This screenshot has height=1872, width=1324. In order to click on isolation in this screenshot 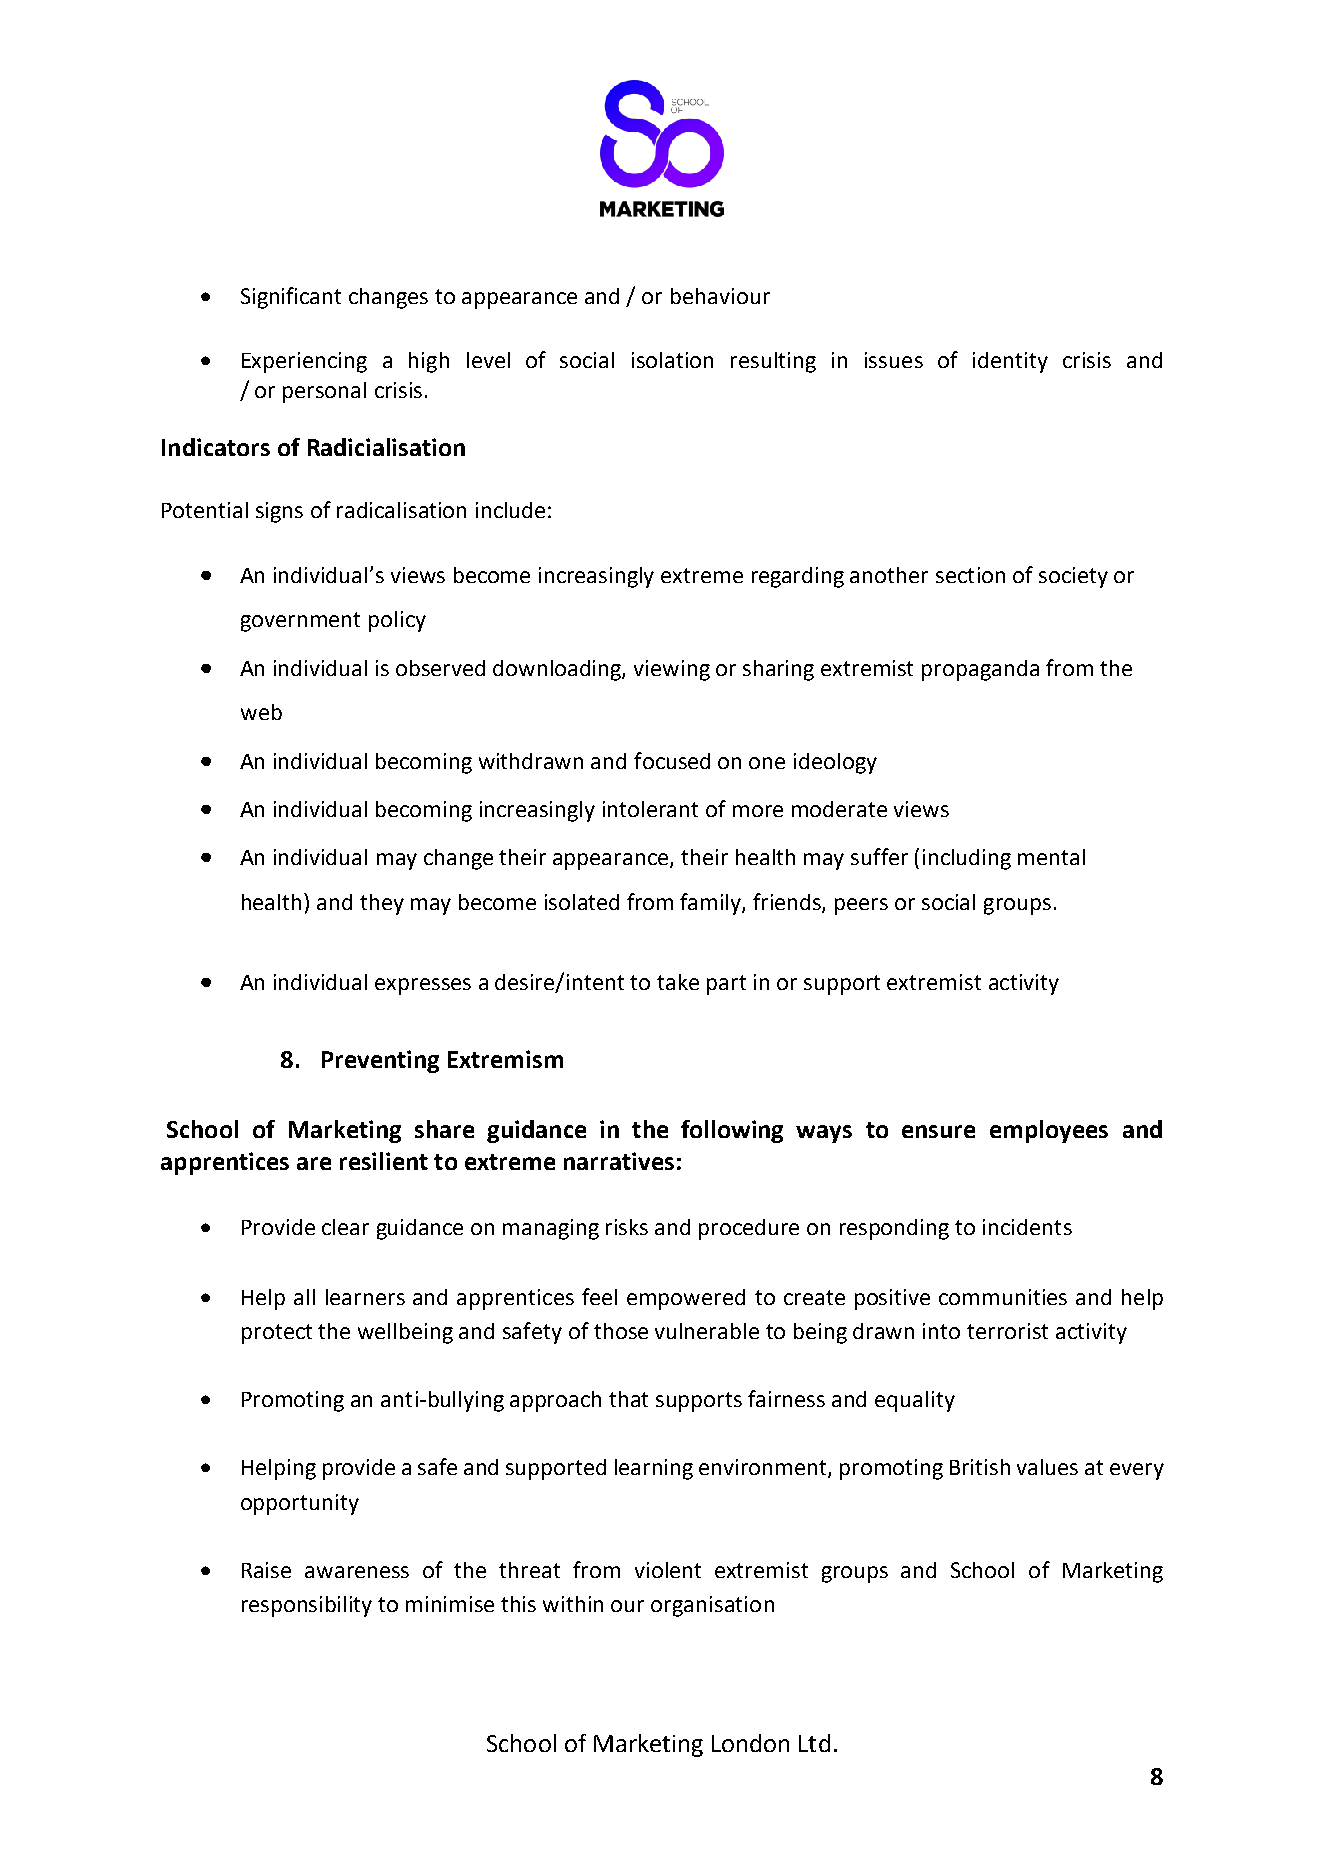, I will do `click(672, 360)`.
